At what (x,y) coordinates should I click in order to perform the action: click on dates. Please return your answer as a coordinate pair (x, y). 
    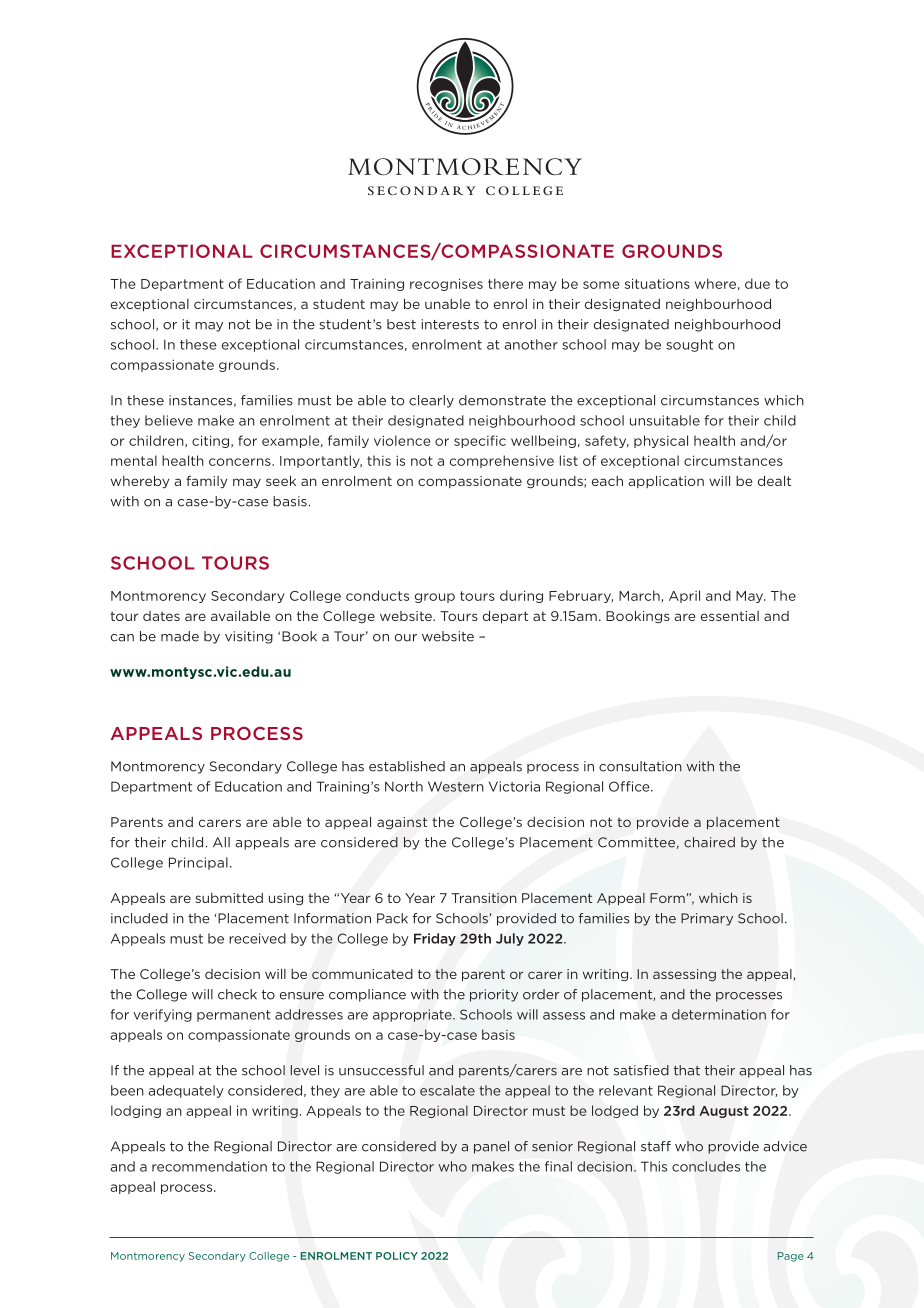
    Looking at the image, I should click on (161, 616).
